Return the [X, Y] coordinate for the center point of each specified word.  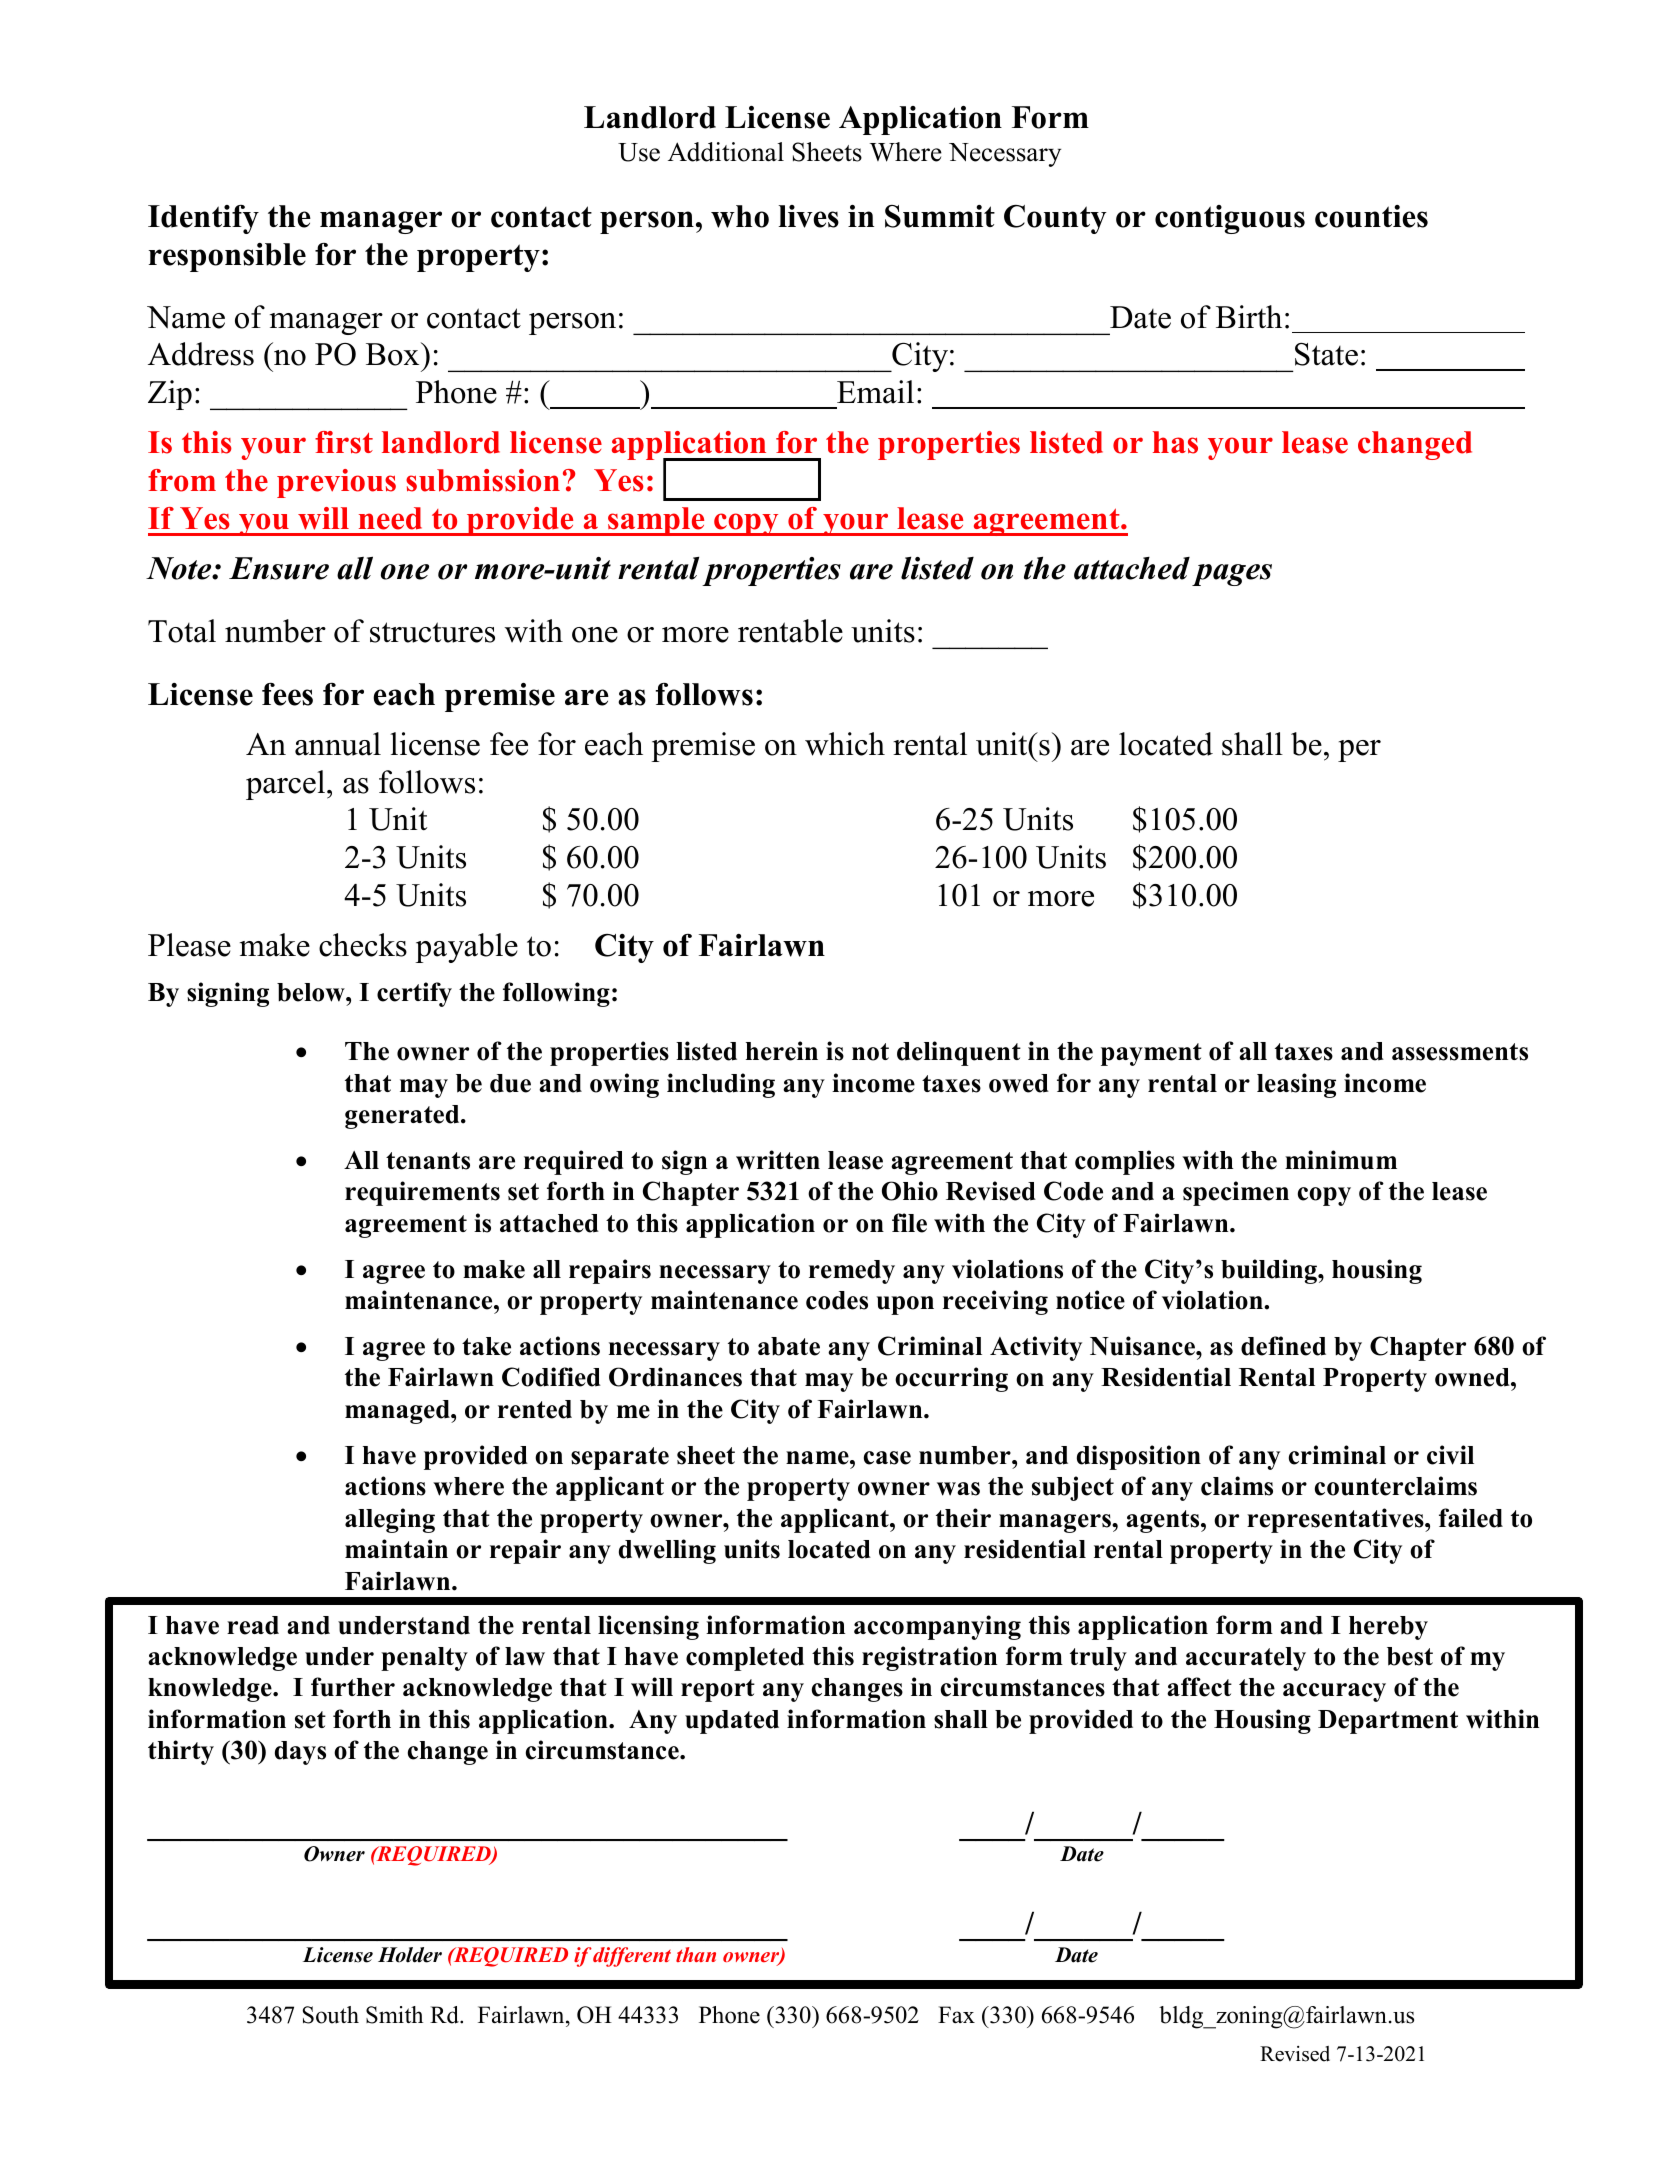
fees [287, 694]
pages [1232, 575]
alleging [390, 1520]
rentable [790, 631]
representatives [1336, 1520]
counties [1371, 216]
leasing [1296, 1085]
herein [782, 1051]
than [696, 1954]
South [330, 2015]
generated [403, 1117]
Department [1388, 1722]
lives [808, 216]
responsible [227, 257]
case [887, 1458]
